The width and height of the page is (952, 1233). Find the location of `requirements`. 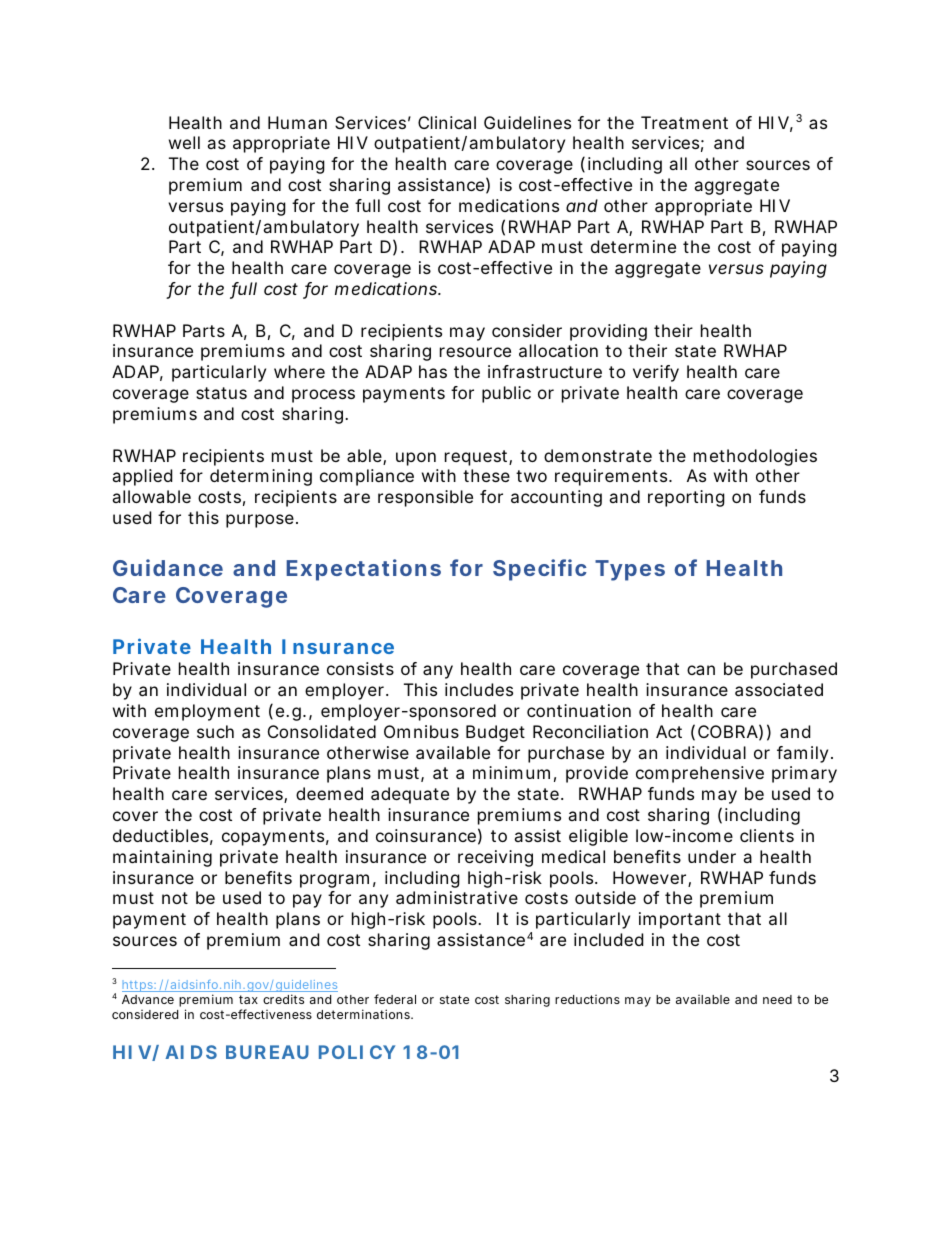

requirements is located at coordinates (611, 477).
